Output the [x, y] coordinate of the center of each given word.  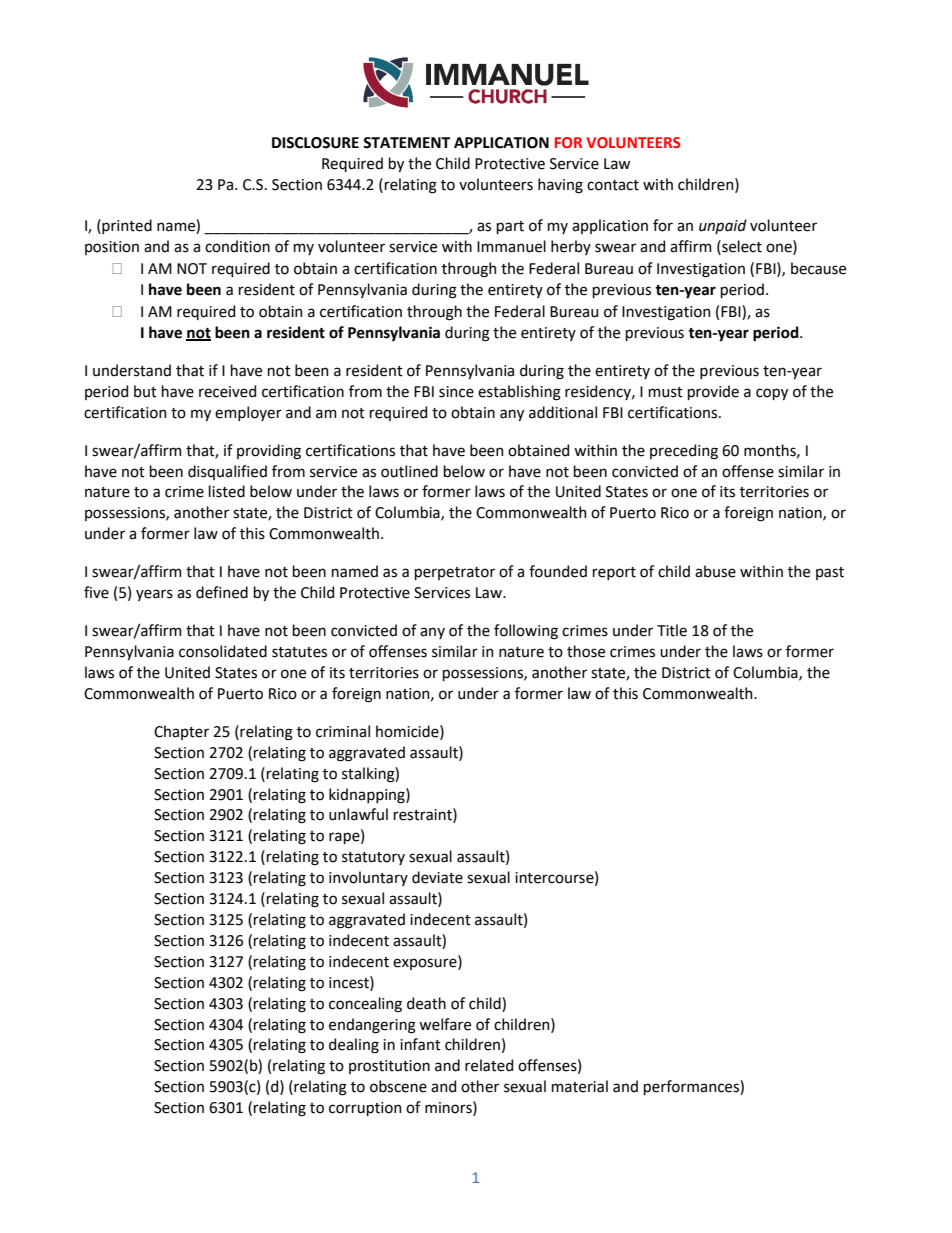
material [580, 1086]
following [526, 632]
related [489, 1065]
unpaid [723, 226]
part [510, 227]
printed [126, 226]
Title [672, 630]
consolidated [223, 651]
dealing [354, 1046]
